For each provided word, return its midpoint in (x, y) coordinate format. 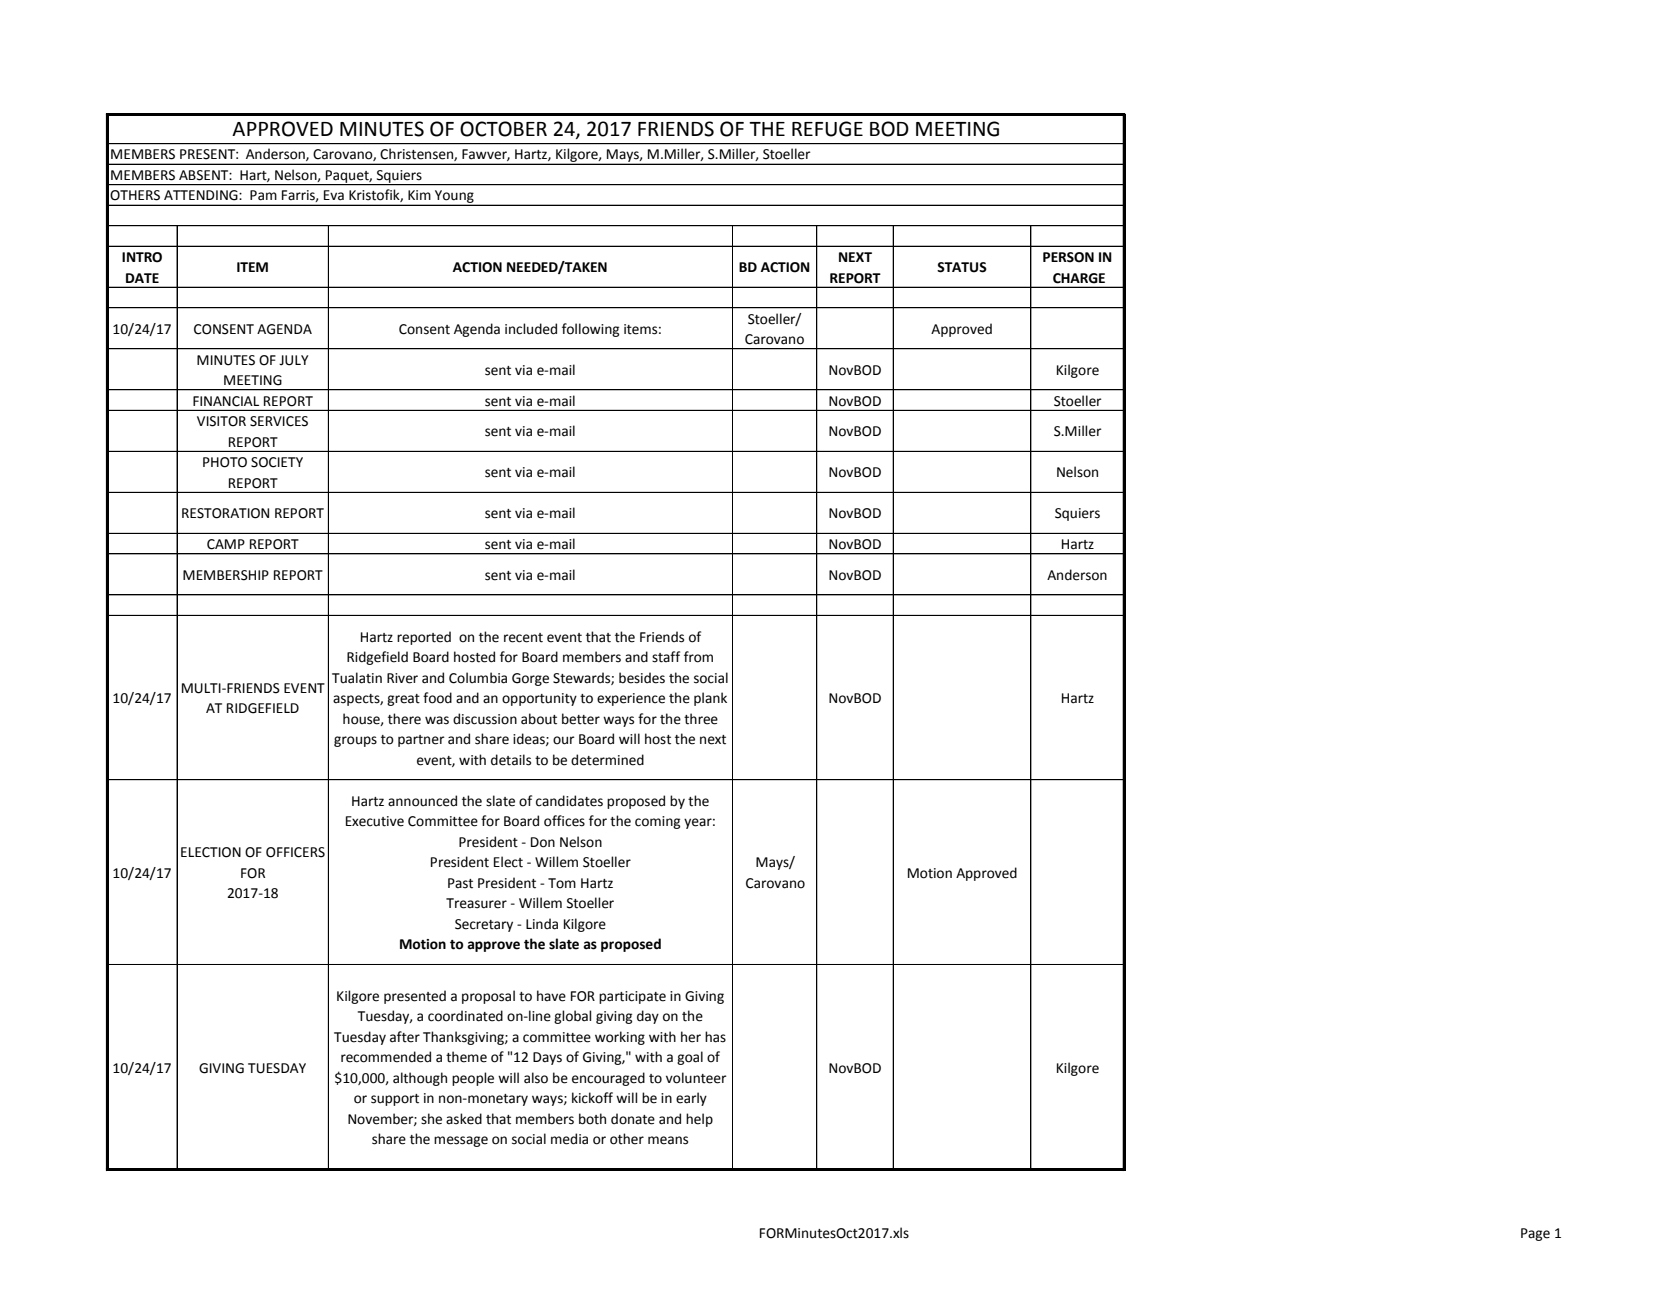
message (461, 1141)
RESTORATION (225, 513)
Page (1535, 1234)
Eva (334, 195)
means (668, 1140)
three (701, 719)
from (698, 657)
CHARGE (1079, 278)
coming (657, 822)
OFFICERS (295, 852)
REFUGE (827, 129)
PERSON (1068, 257)
